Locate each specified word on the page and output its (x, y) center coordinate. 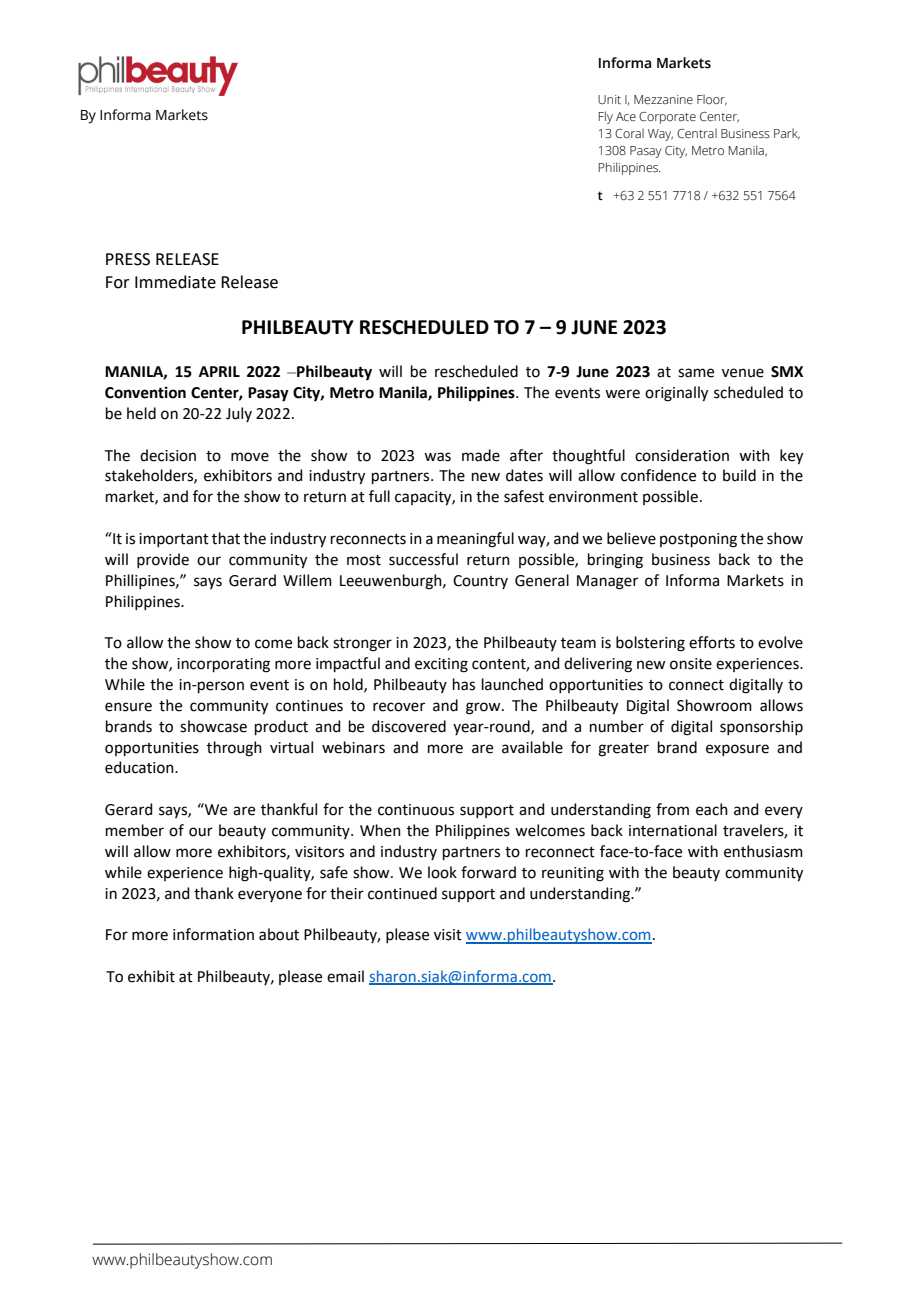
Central (697, 133)
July (239, 414)
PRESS (128, 259)
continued (402, 893)
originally (676, 394)
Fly (606, 117)
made (481, 455)
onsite (691, 664)
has (464, 684)
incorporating (223, 665)
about (279, 934)
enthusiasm (763, 851)
